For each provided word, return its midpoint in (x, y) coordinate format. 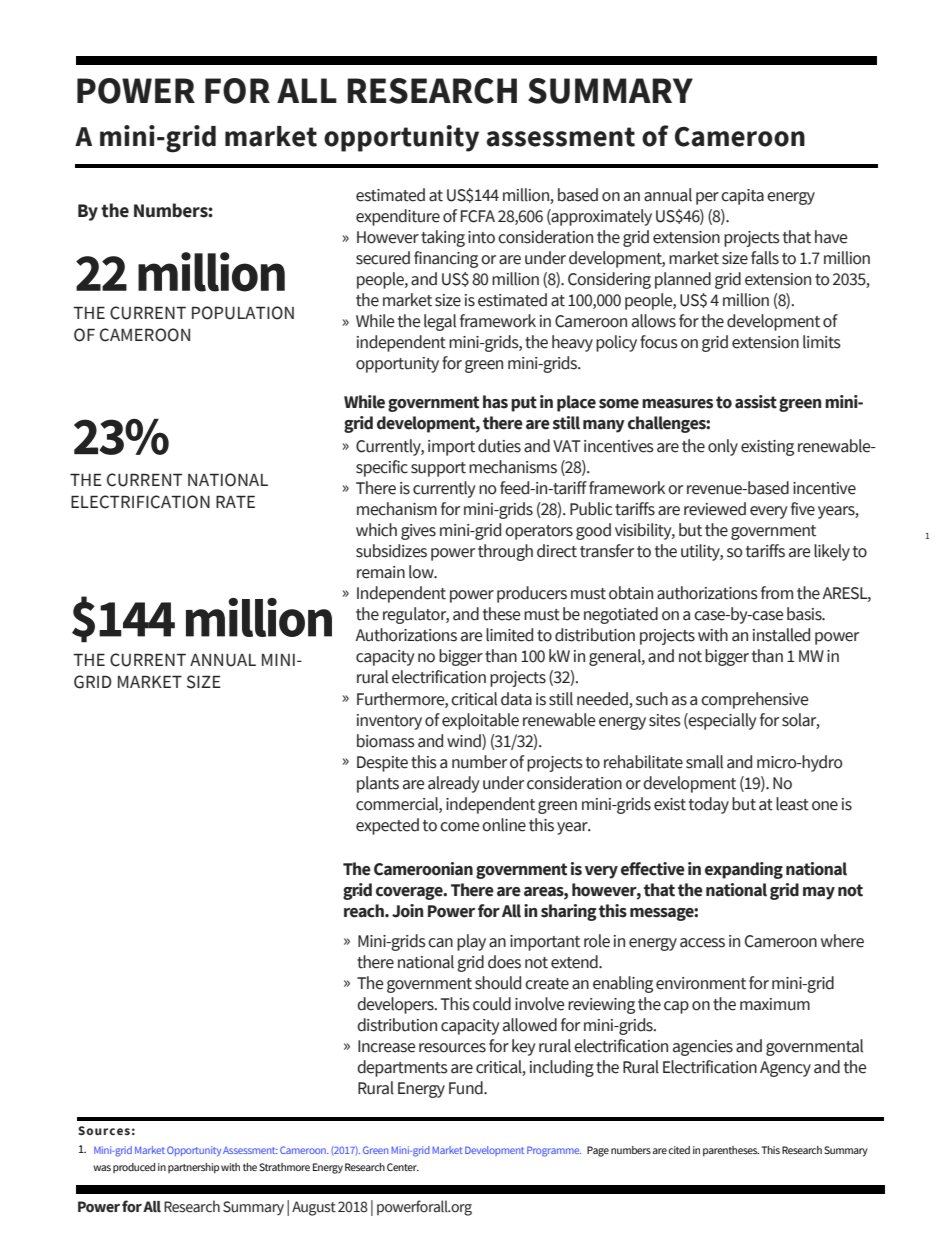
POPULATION (243, 313)
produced (134, 1168)
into (481, 237)
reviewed (715, 509)
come (460, 827)
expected (387, 826)
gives (418, 532)
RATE (235, 501)
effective (653, 869)
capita (742, 197)
